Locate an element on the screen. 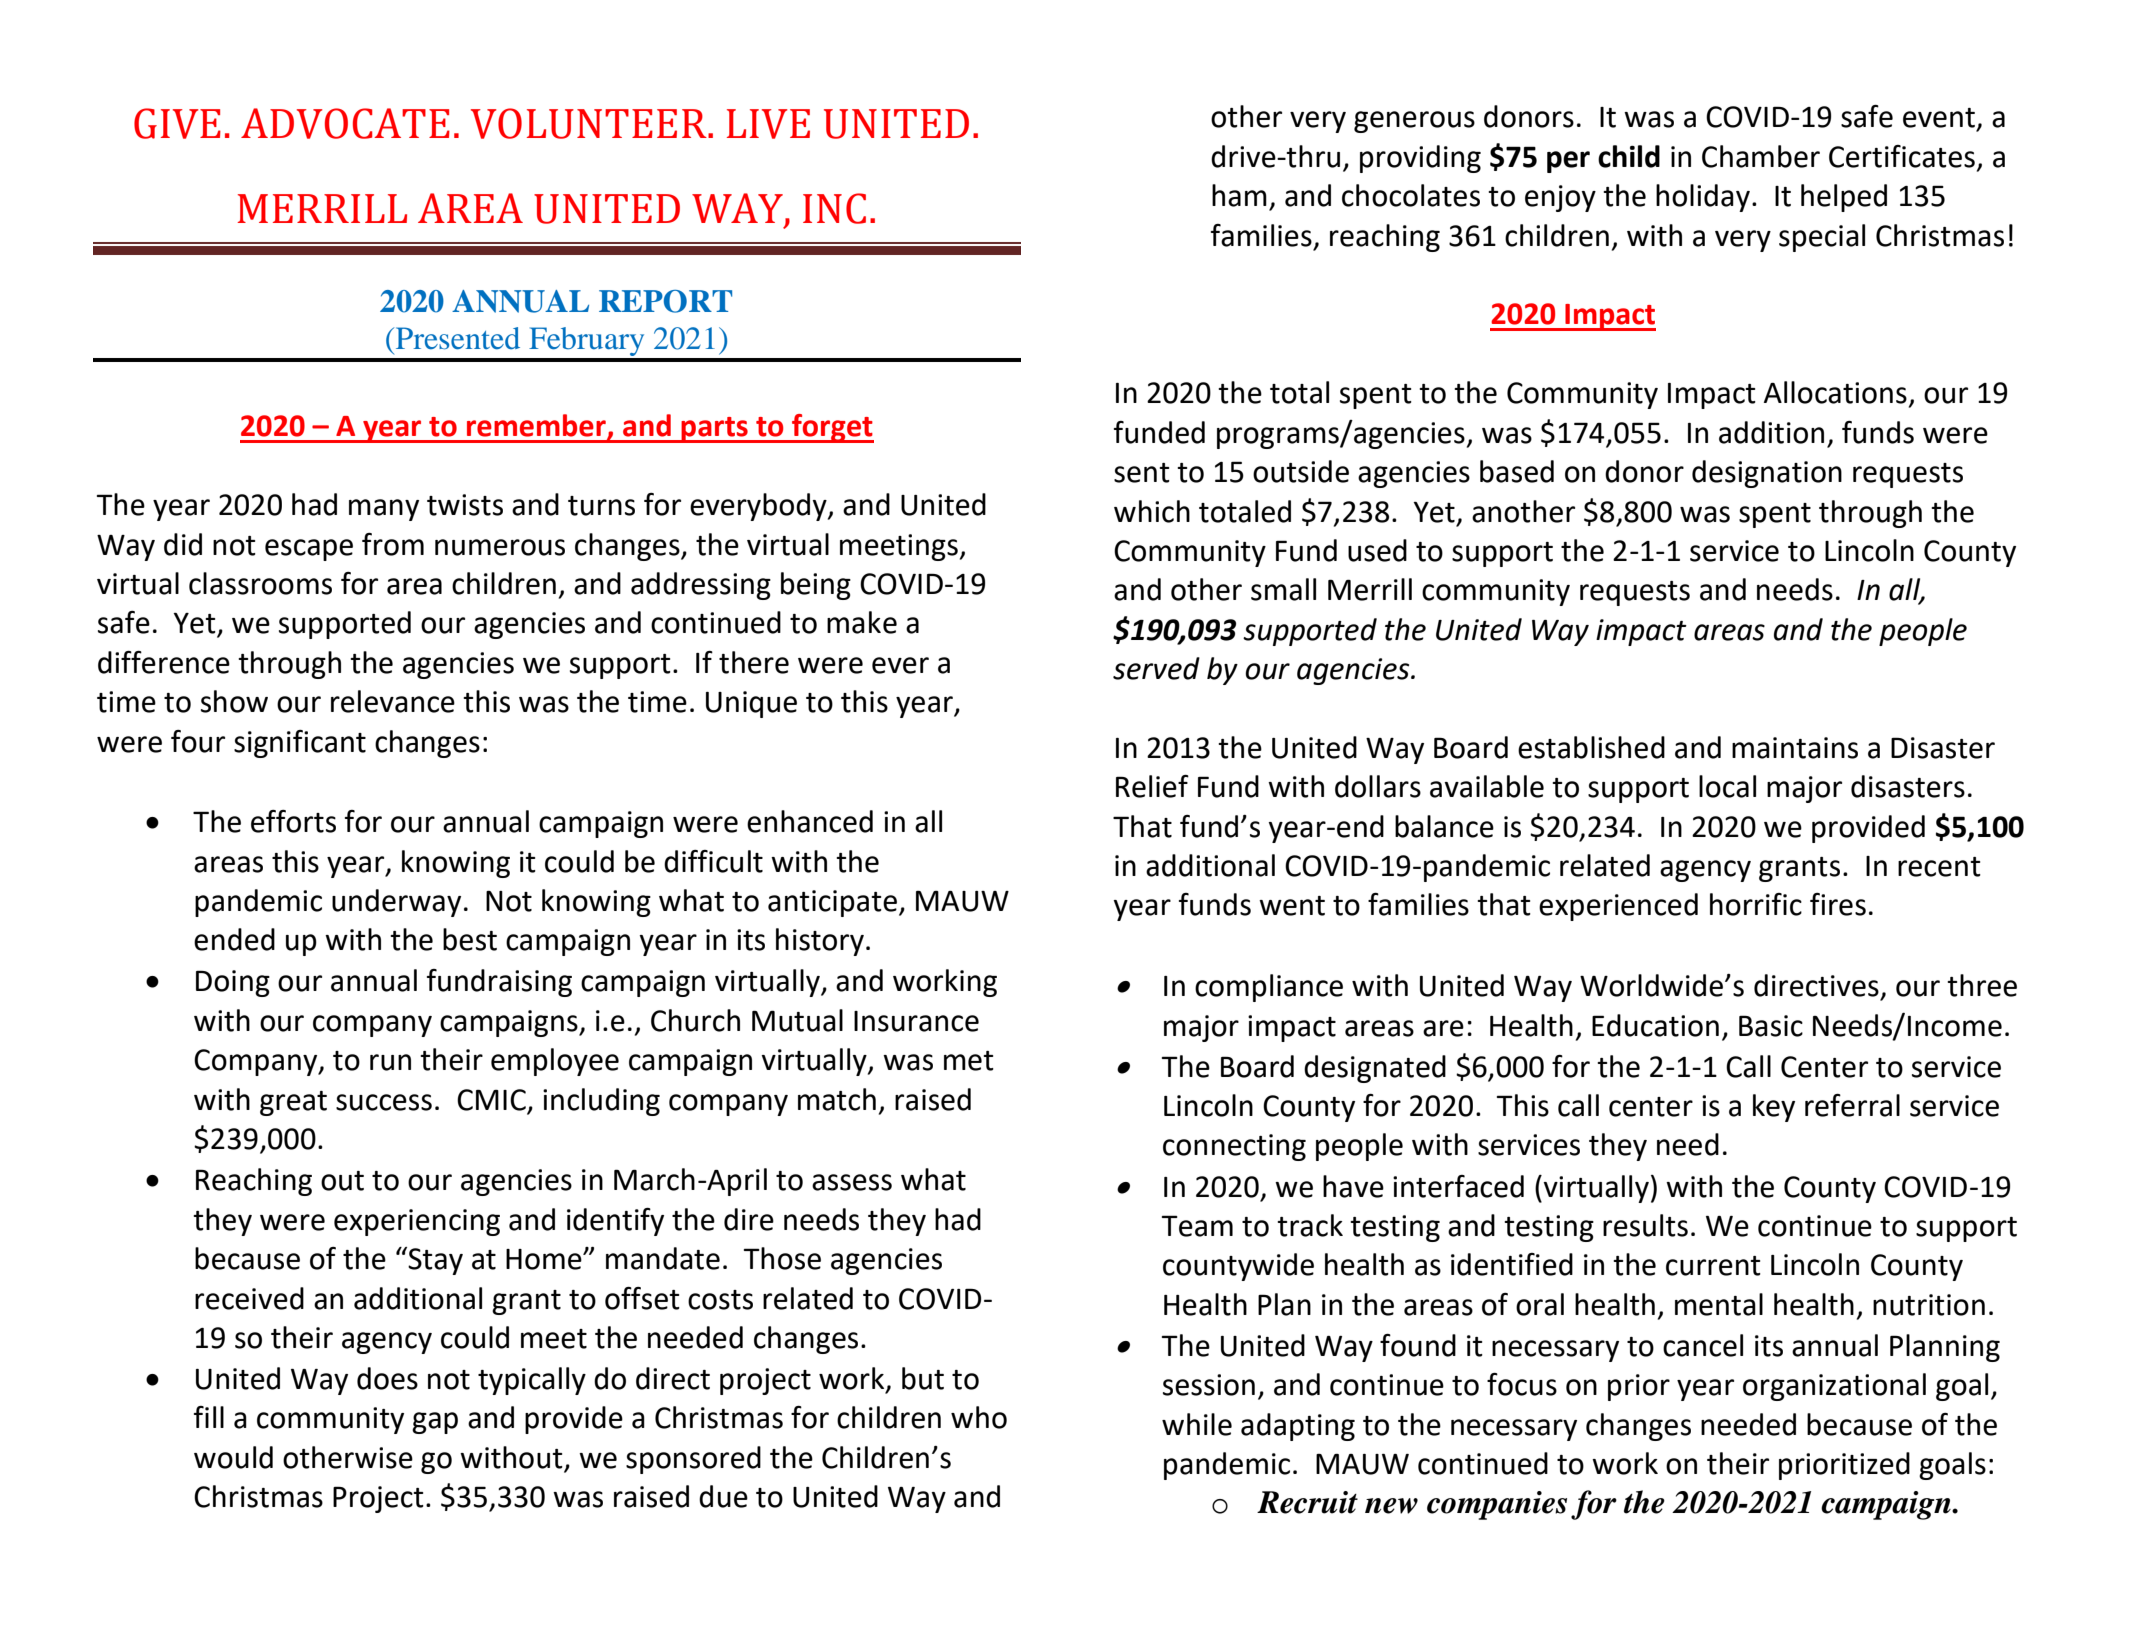 The width and height of the screenshot is (2130, 1646). efforts is located at coordinates (293, 821).
